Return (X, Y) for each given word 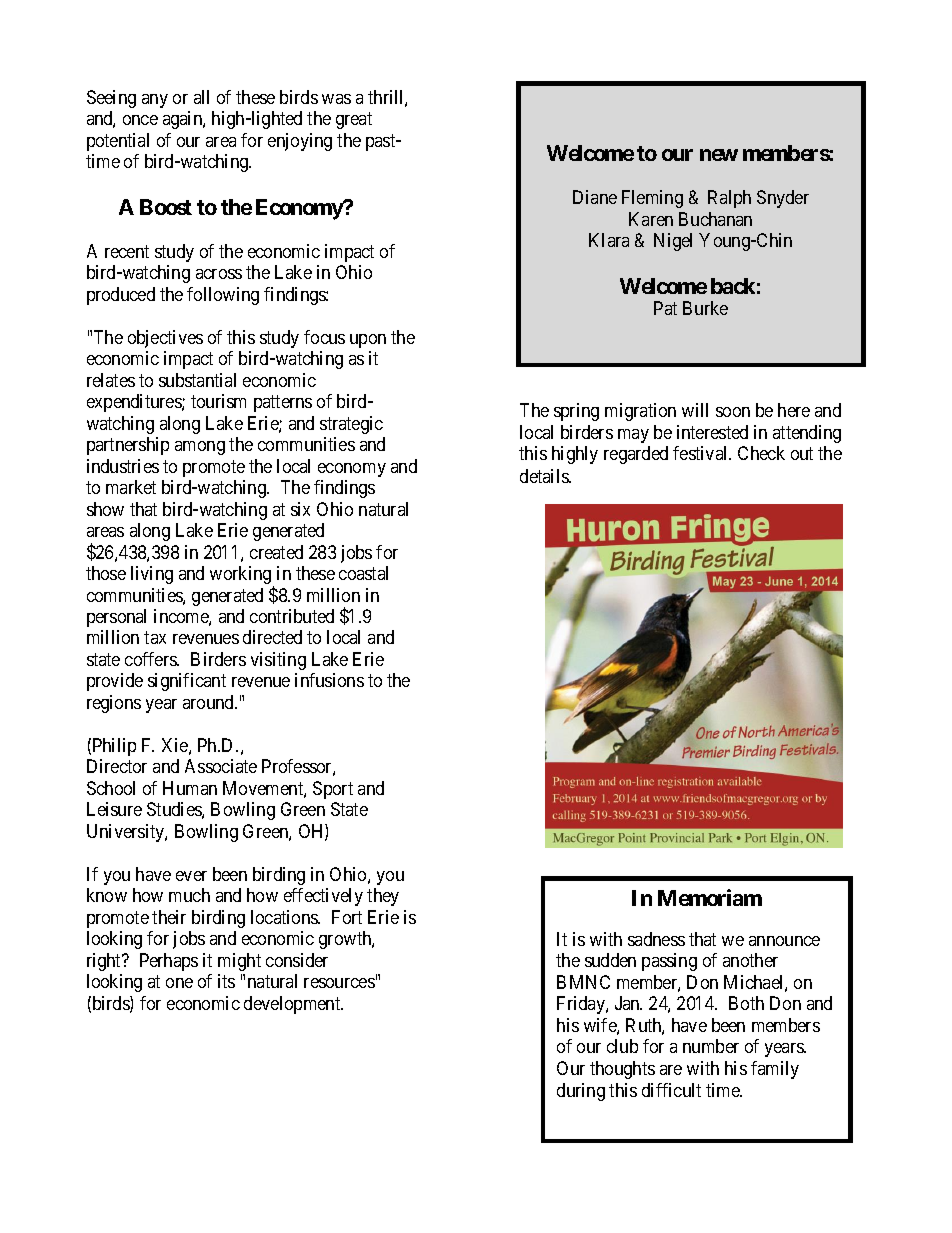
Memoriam (710, 897)
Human (190, 788)
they (383, 897)
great (354, 120)
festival (702, 453)
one (179, 983)
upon (368, 341)
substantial (197, 380)
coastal (363, 573)
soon (733, 412)
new (719, 155)
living (152, 575)
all (201, 97)
